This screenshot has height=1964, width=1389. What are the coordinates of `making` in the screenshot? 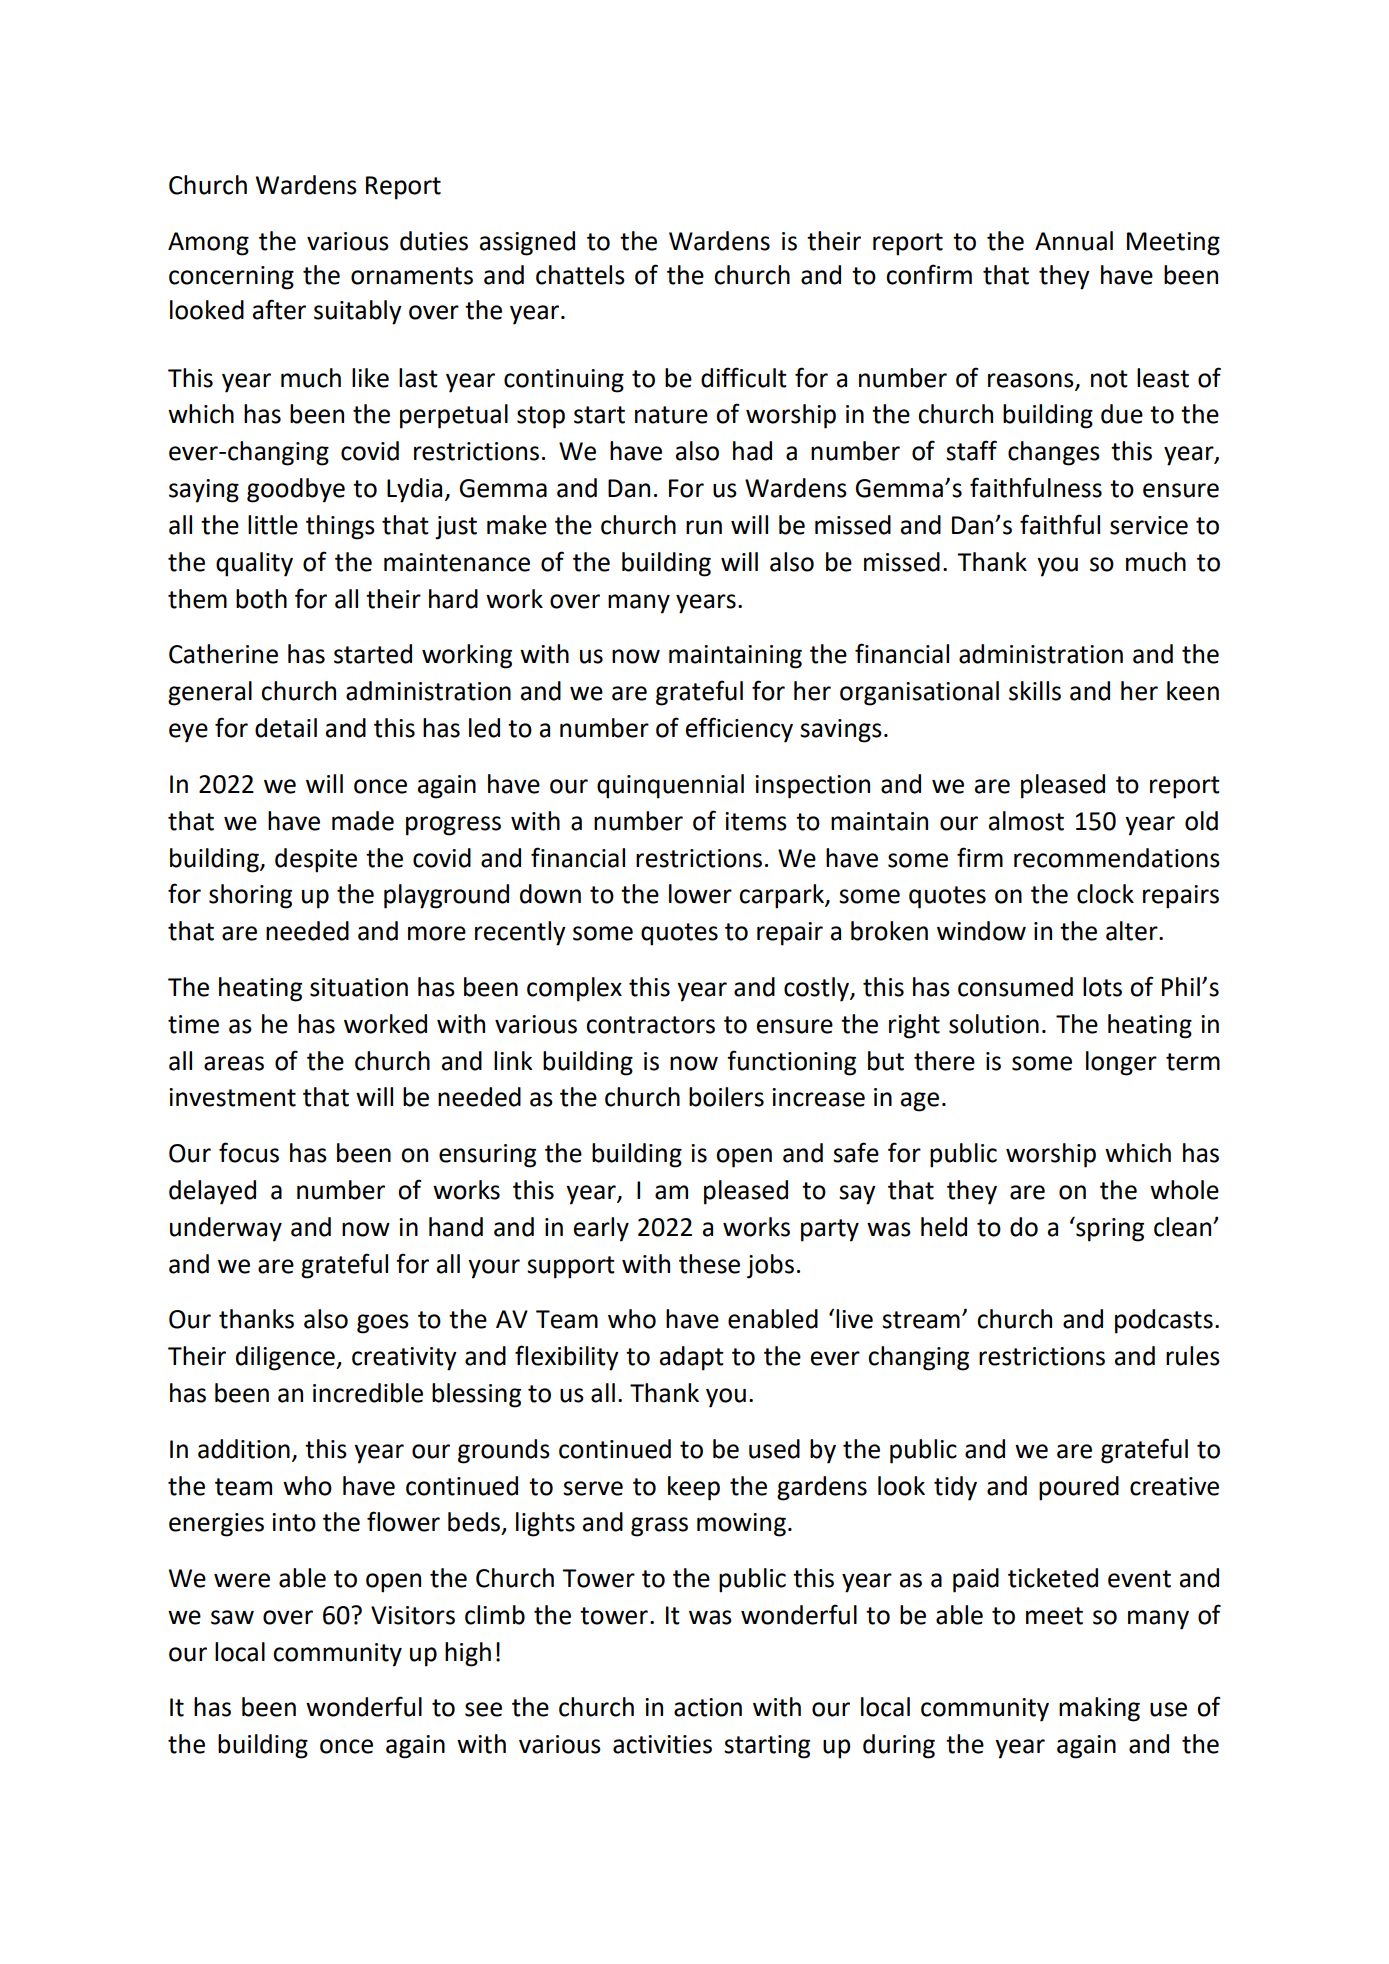 It's located at (1099, 1709).
